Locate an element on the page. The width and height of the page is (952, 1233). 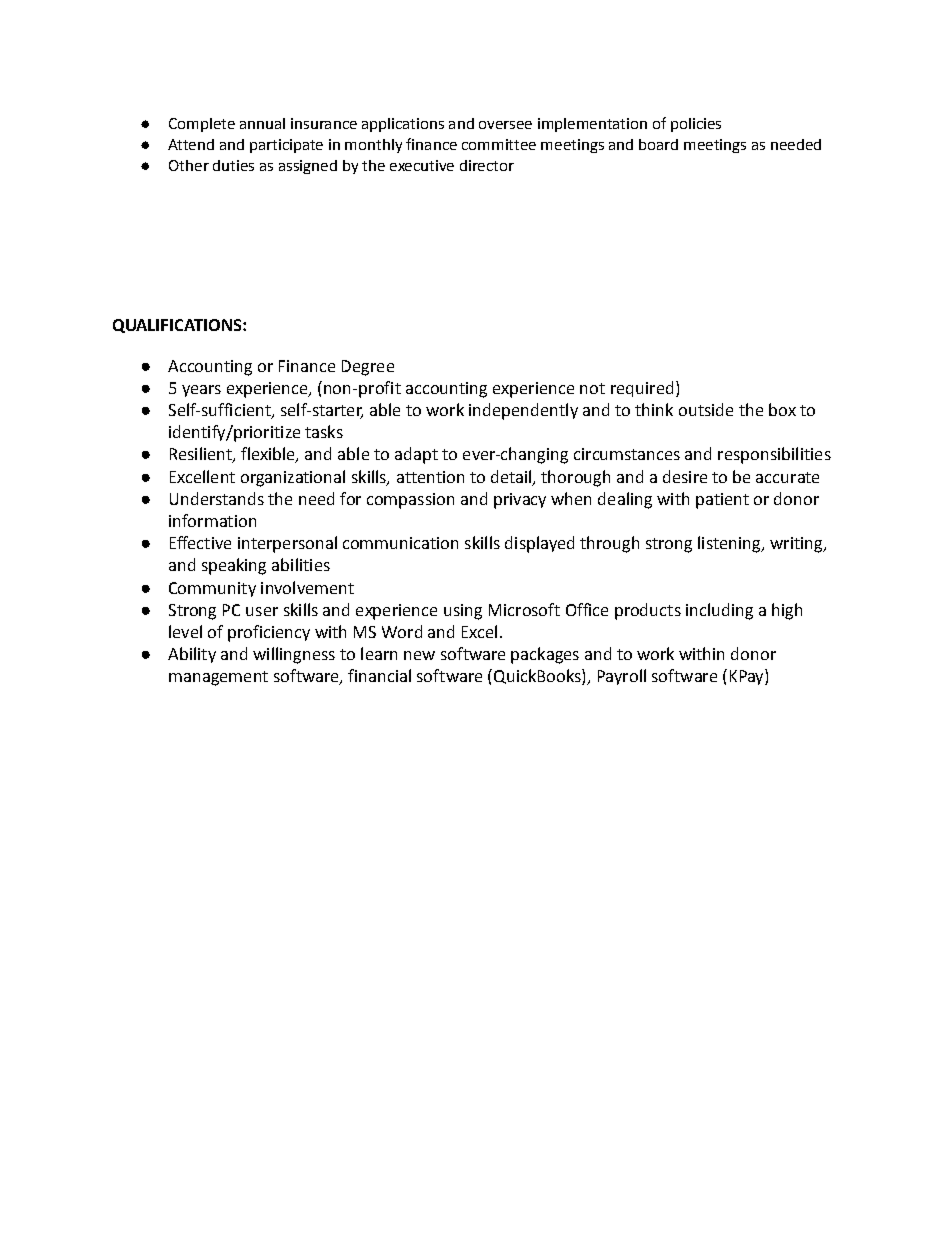
QUALIFICATIONS is located at coordinates (178, 326).
